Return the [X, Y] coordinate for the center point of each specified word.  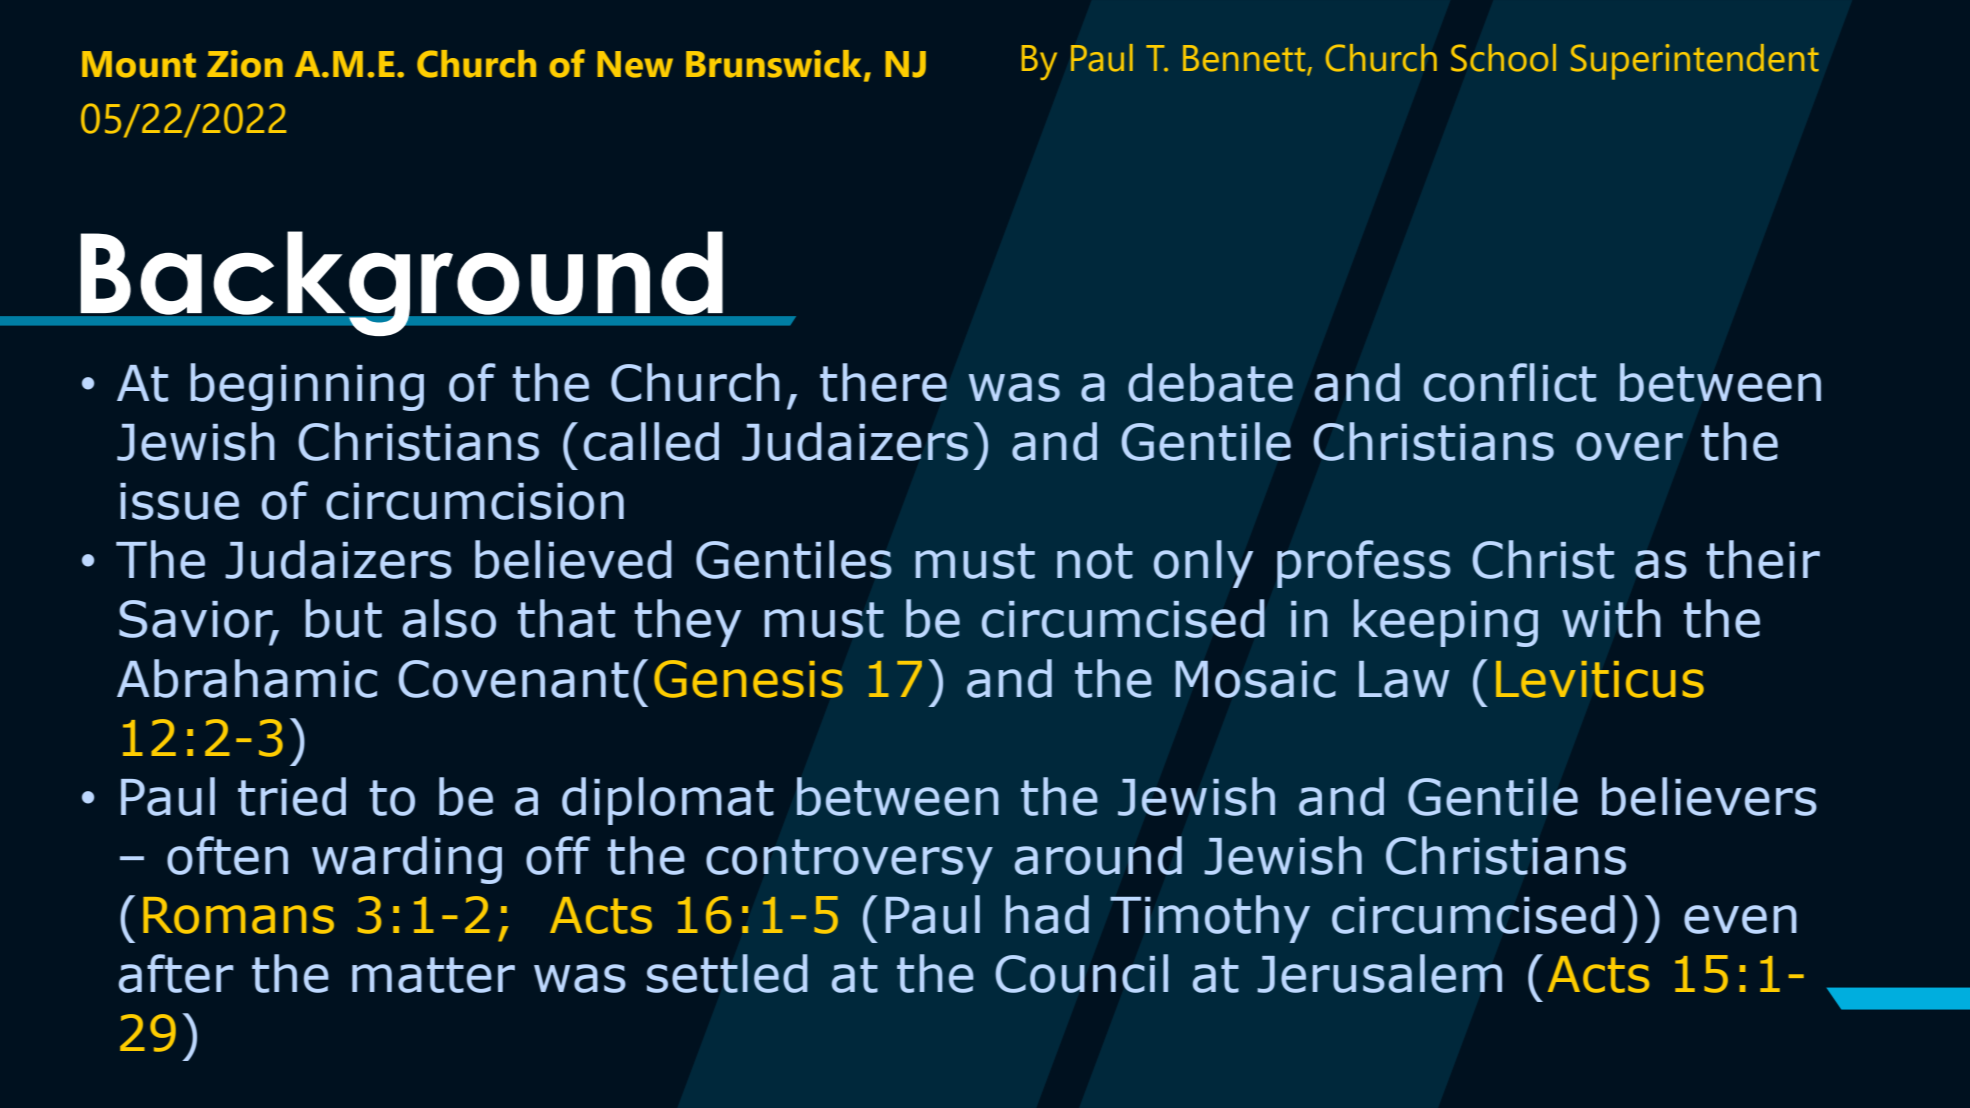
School [1503, 58]
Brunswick [773, 64]
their [1763, 559]
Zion [245, 64]
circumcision [475, 501]
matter [433, 975]
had [1047, 914]
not [1095, 561]
